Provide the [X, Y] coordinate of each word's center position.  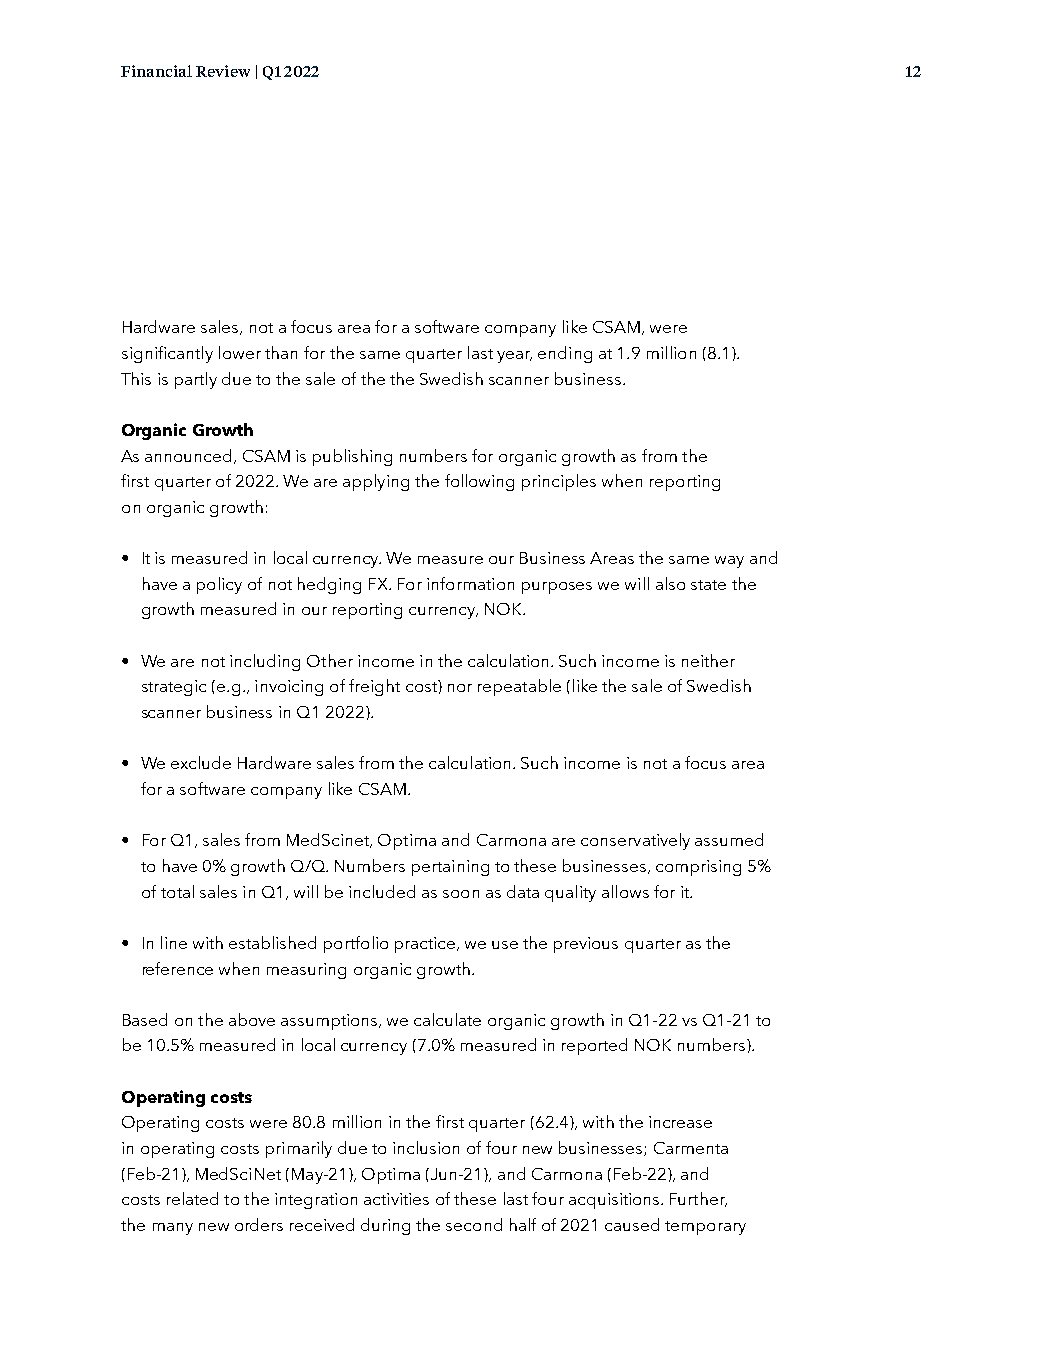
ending [565, 354]
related [192, 1198]
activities [396, 1199]
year [514, 357]
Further [698, 1199]
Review [223, 71]
